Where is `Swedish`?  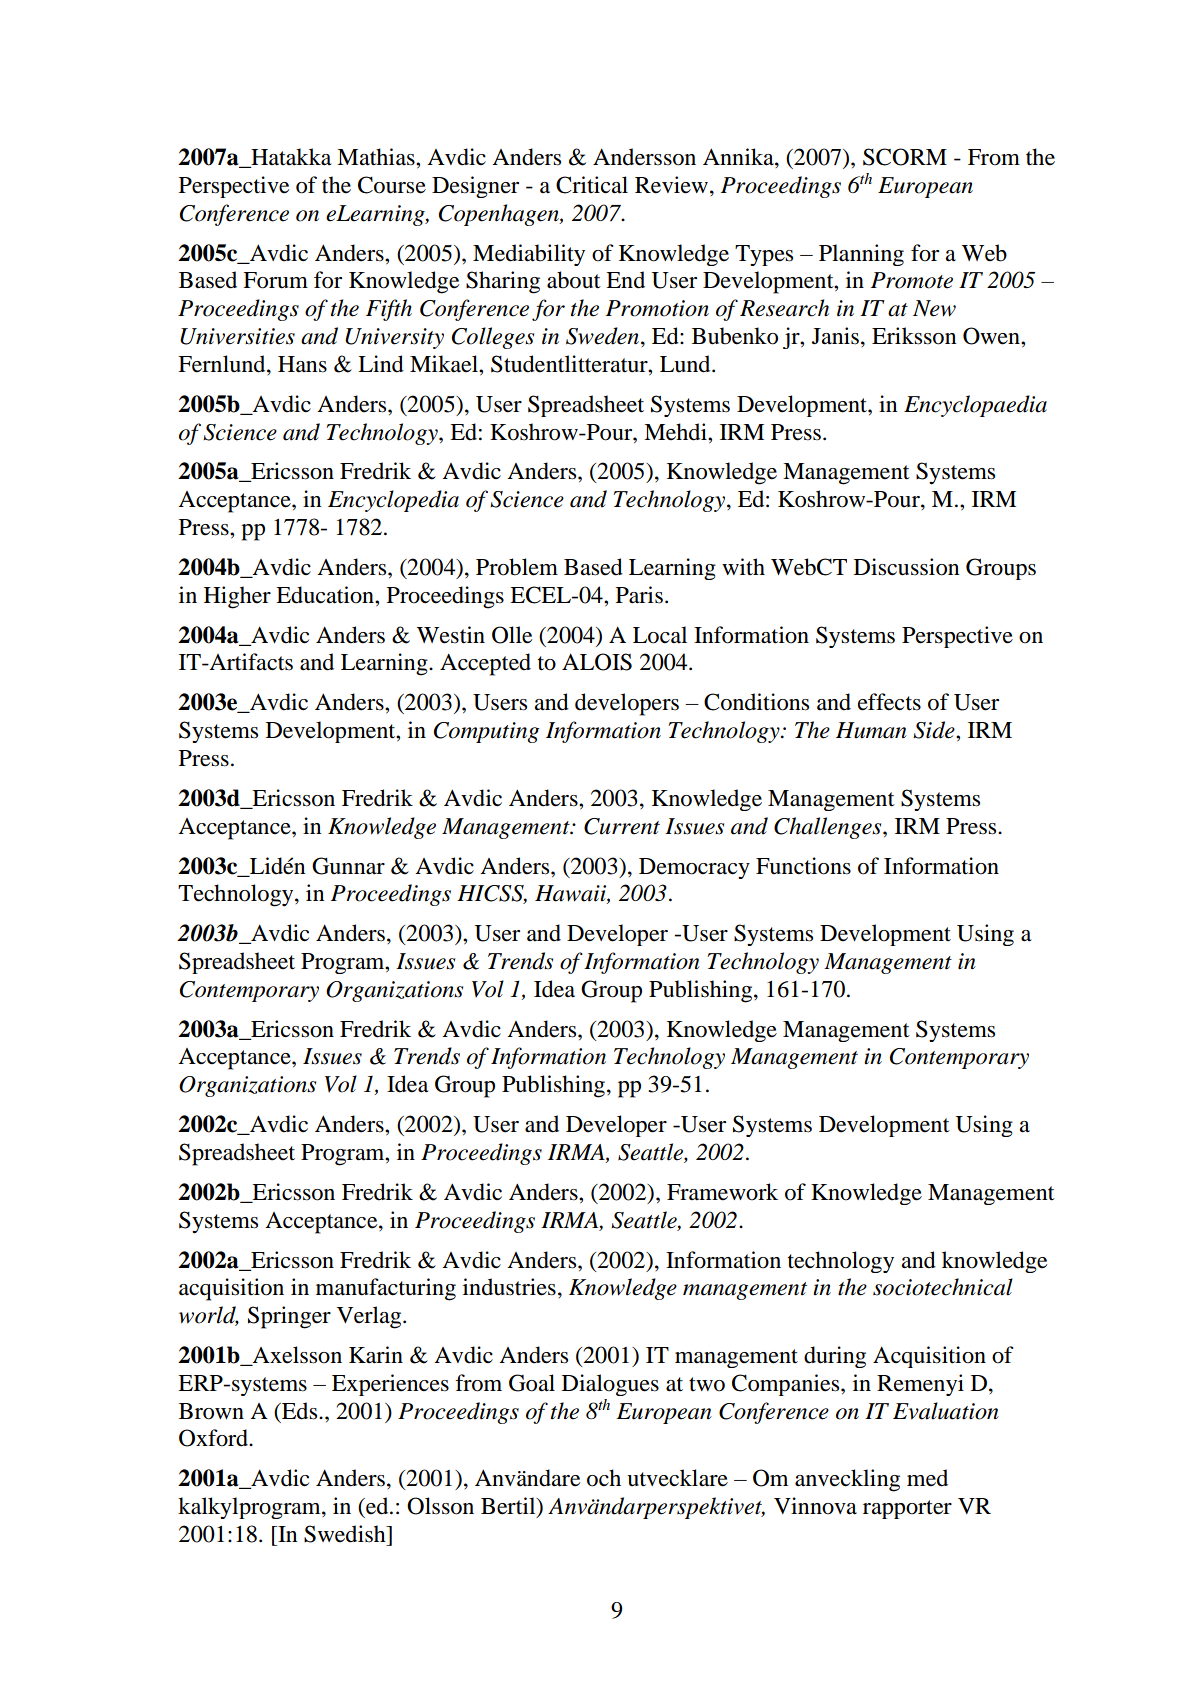 Swedish is located at coordinates (346, 1534).
